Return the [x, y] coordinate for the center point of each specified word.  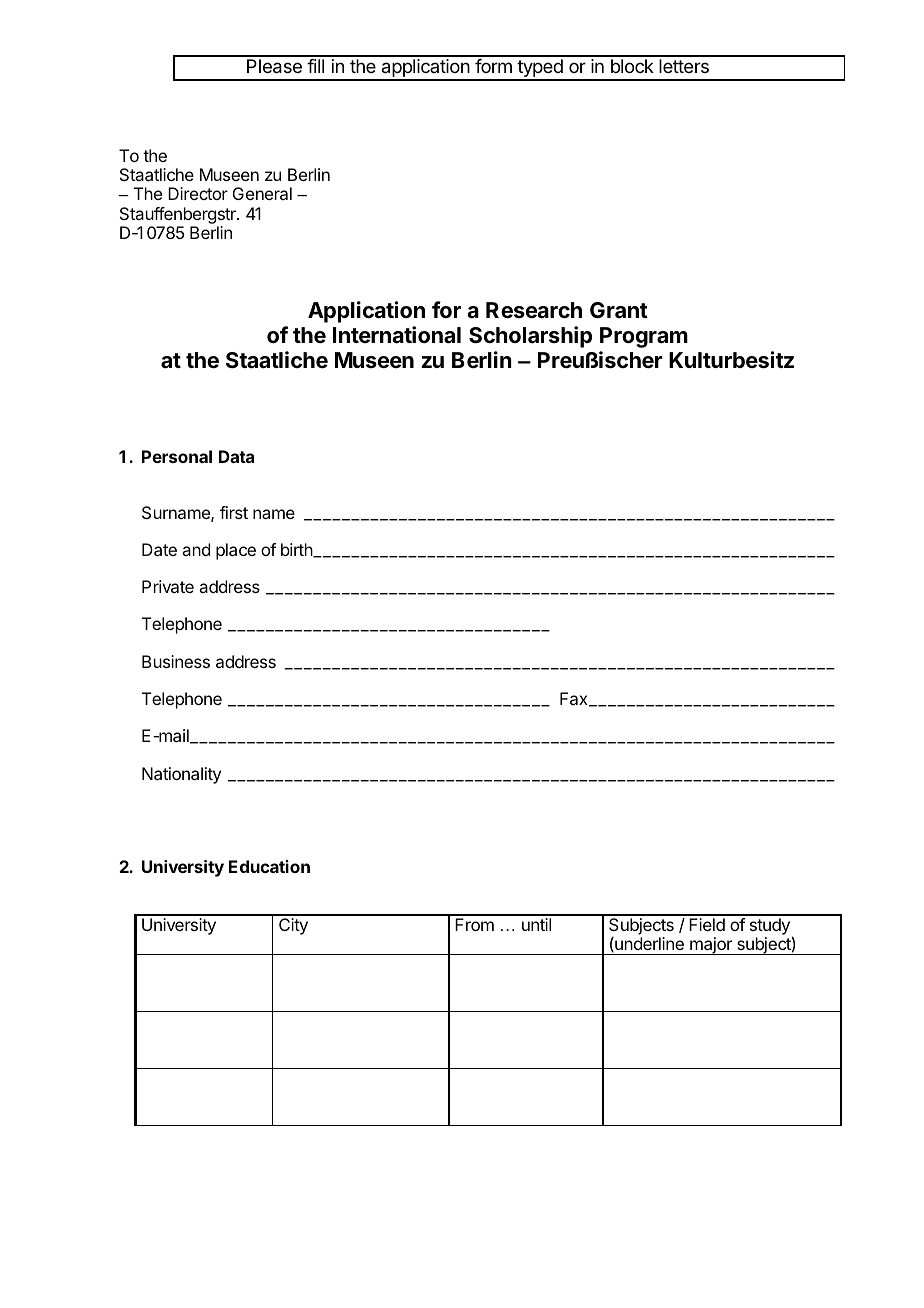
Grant [619, 310]
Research [534, 310]
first [234, 512]
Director [198, 193]
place [236, 551]
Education [269, 866]
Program [644, 337]
